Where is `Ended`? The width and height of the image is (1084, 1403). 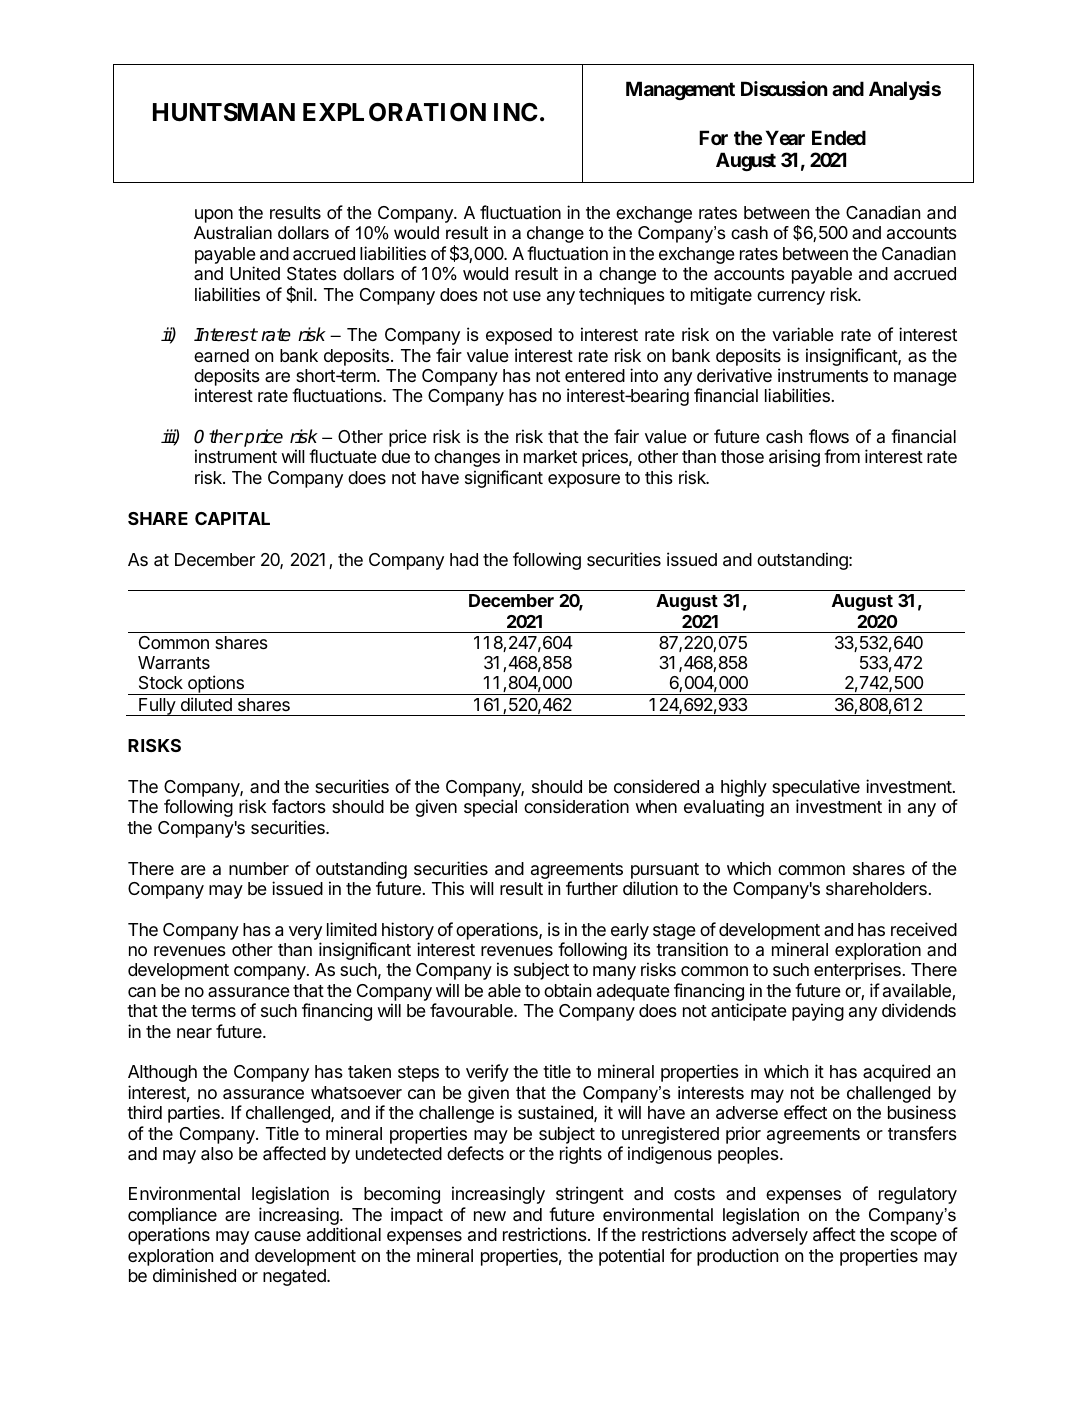
Ended is located at coordinates (839, 137).
